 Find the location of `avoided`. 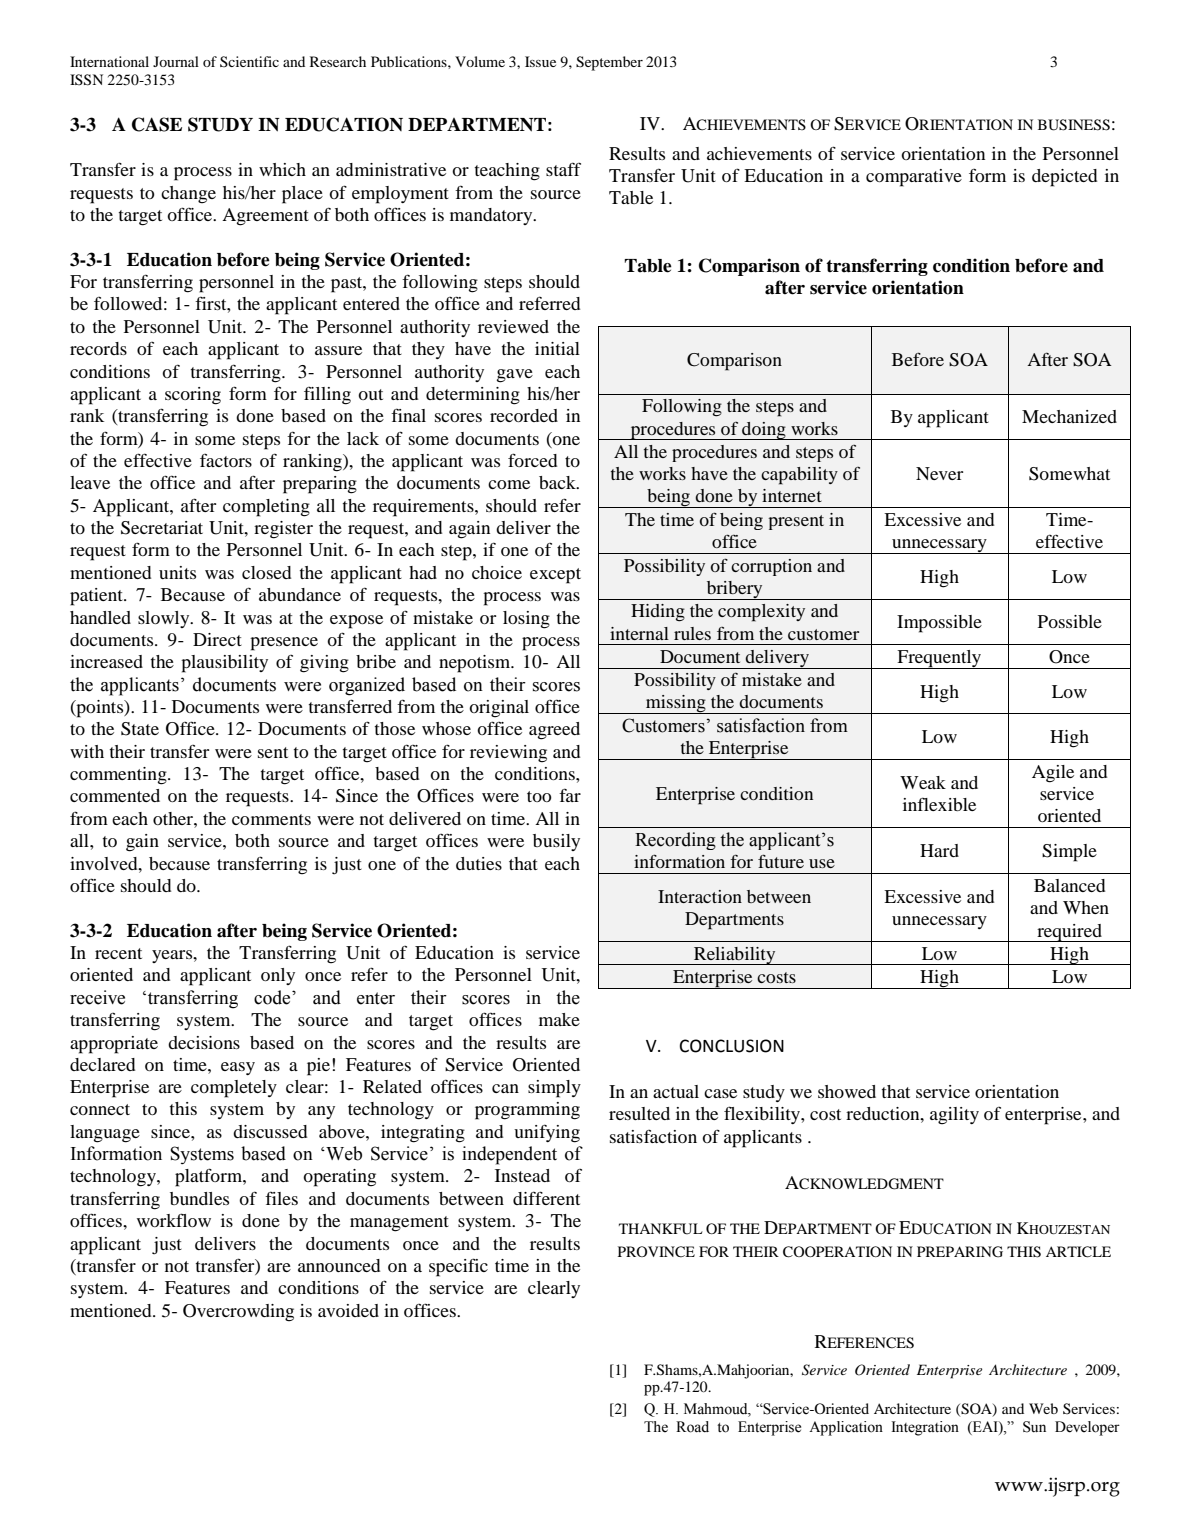

avoided is located at coordinates (348, 1310).
